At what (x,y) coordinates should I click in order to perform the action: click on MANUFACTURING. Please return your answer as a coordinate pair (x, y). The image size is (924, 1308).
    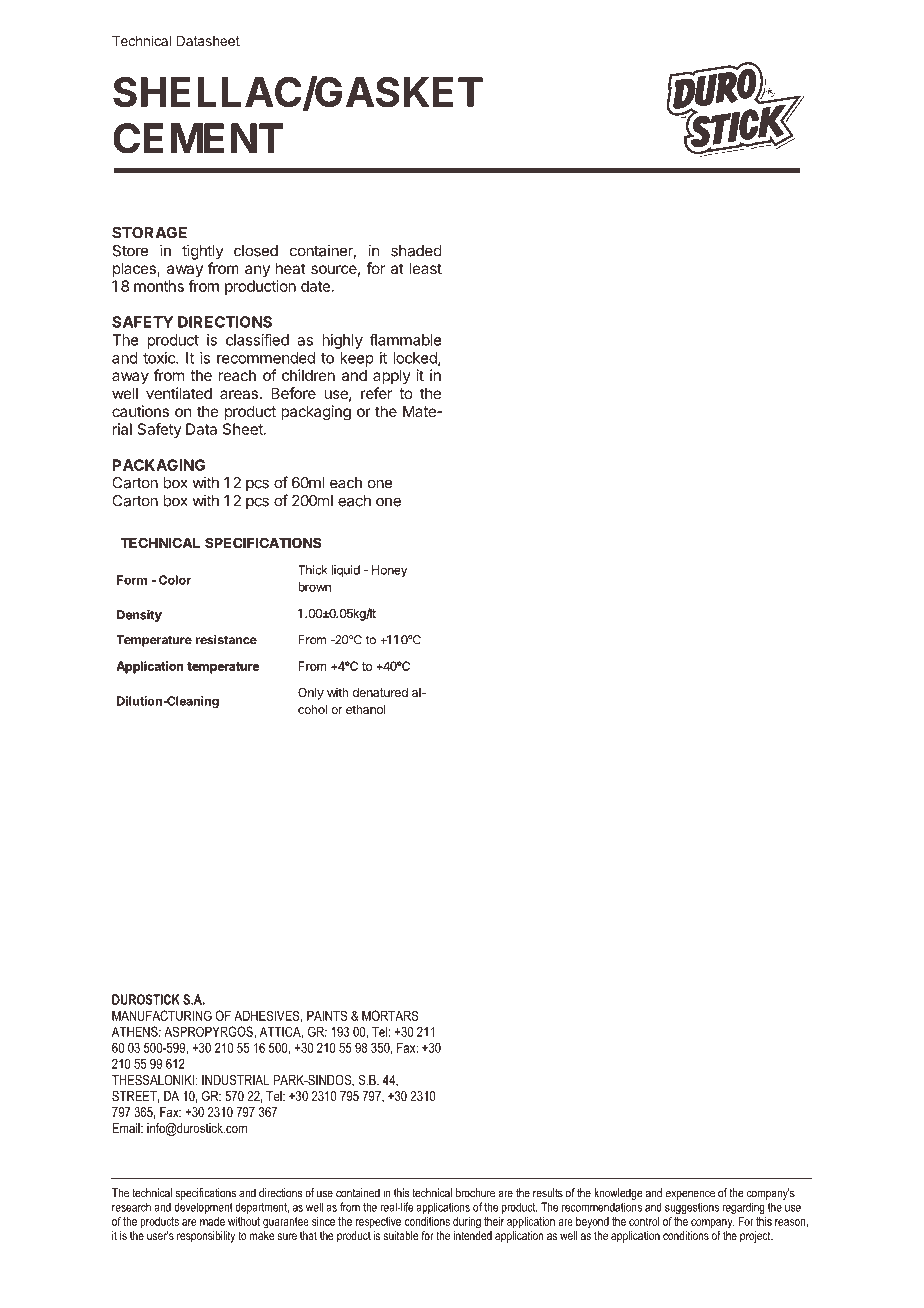
    Looking at the image, I should click on (162, 1015).
